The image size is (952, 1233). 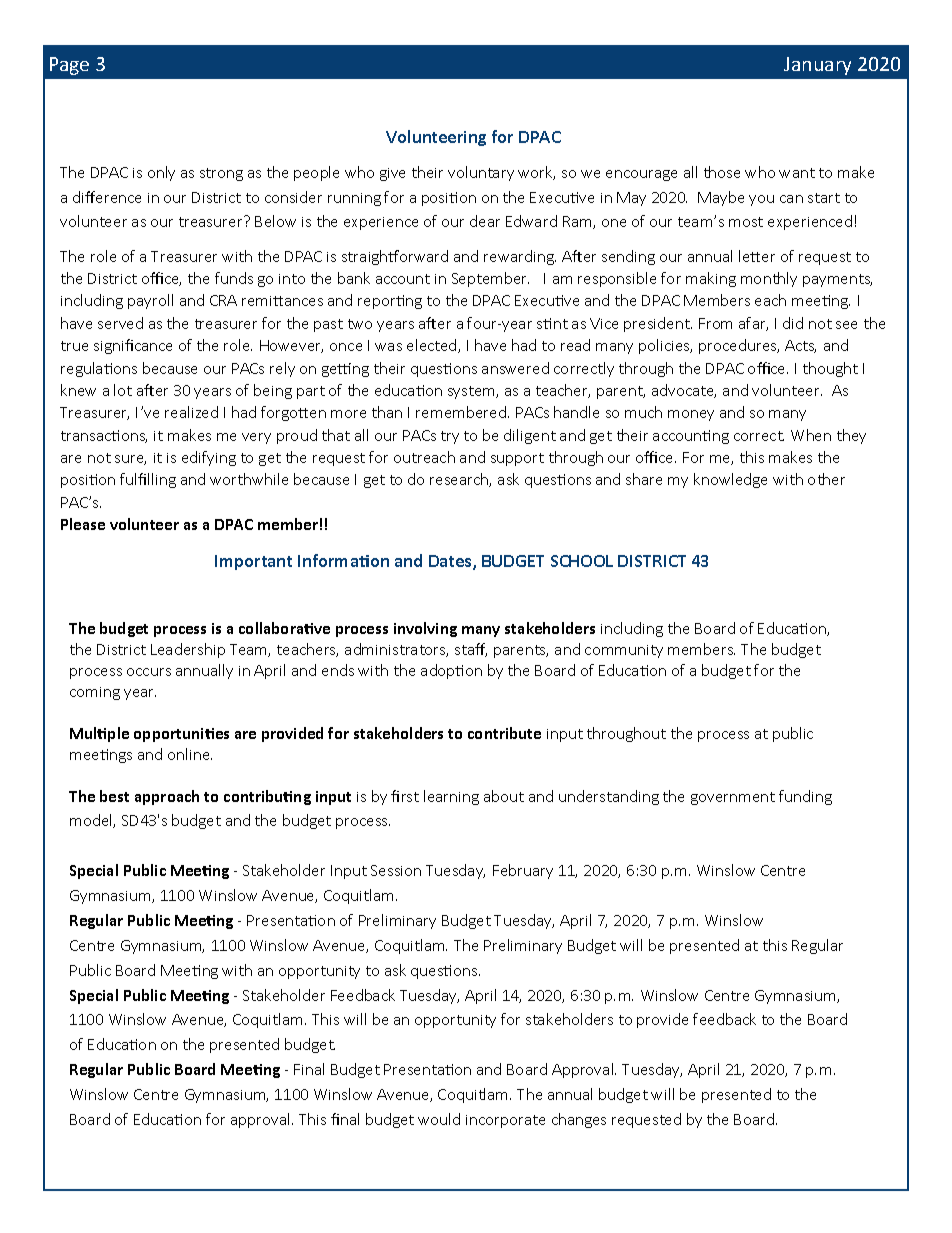 What do you see at coordinates (817, 66) in the image?
I see `January` at bounding box center [817, 66].
